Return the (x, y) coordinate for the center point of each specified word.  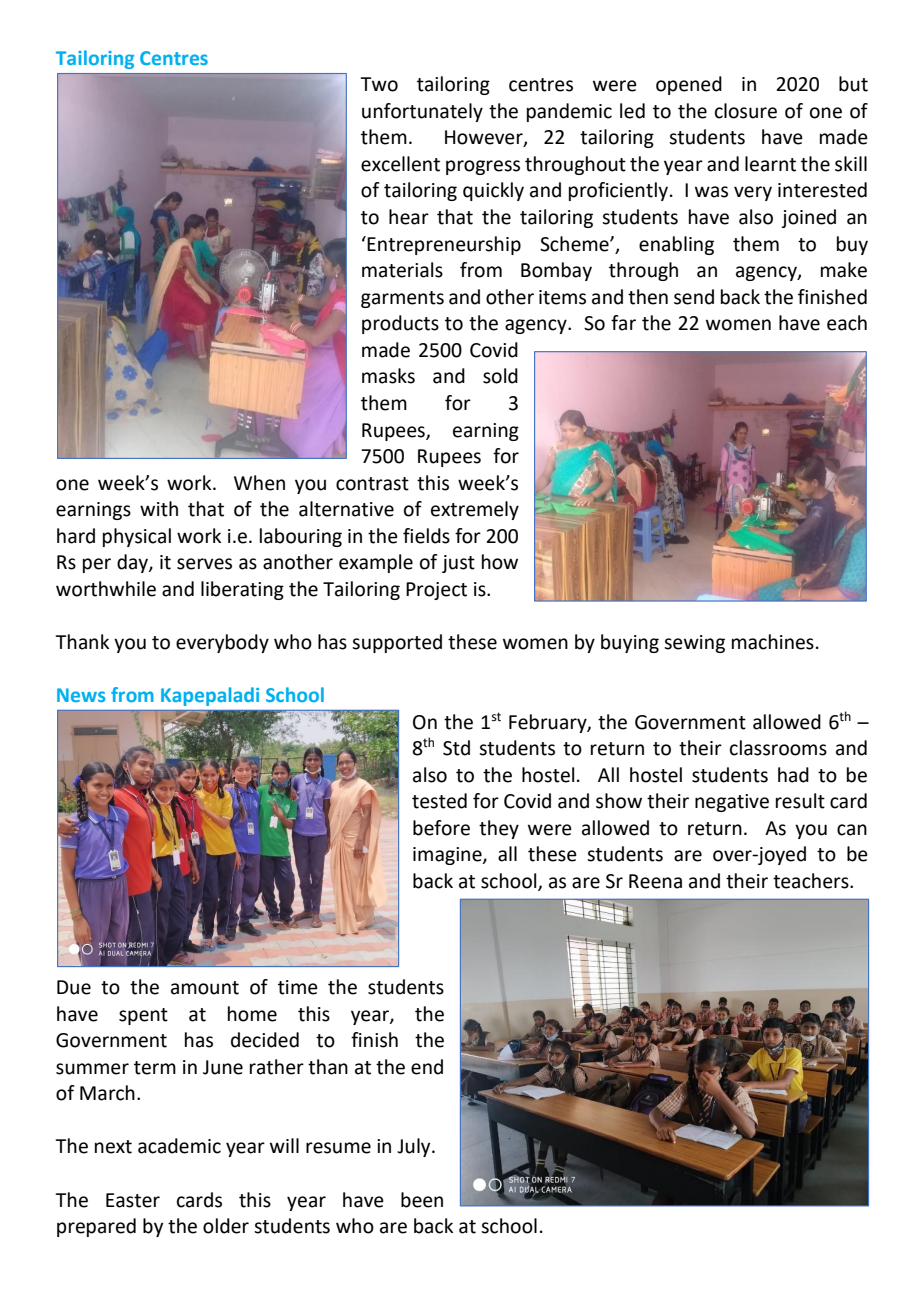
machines (773, 642)
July (415, 1147)
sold (500, 376)
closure (746, 111)
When (259, 483)
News (81, 695)
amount (205, 988)
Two (379, 84)
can (852, 830)
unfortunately (422, 112)
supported (397, 643)
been (422, 1200)
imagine (448, 856)
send (694, 297)
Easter (133, 1200)
